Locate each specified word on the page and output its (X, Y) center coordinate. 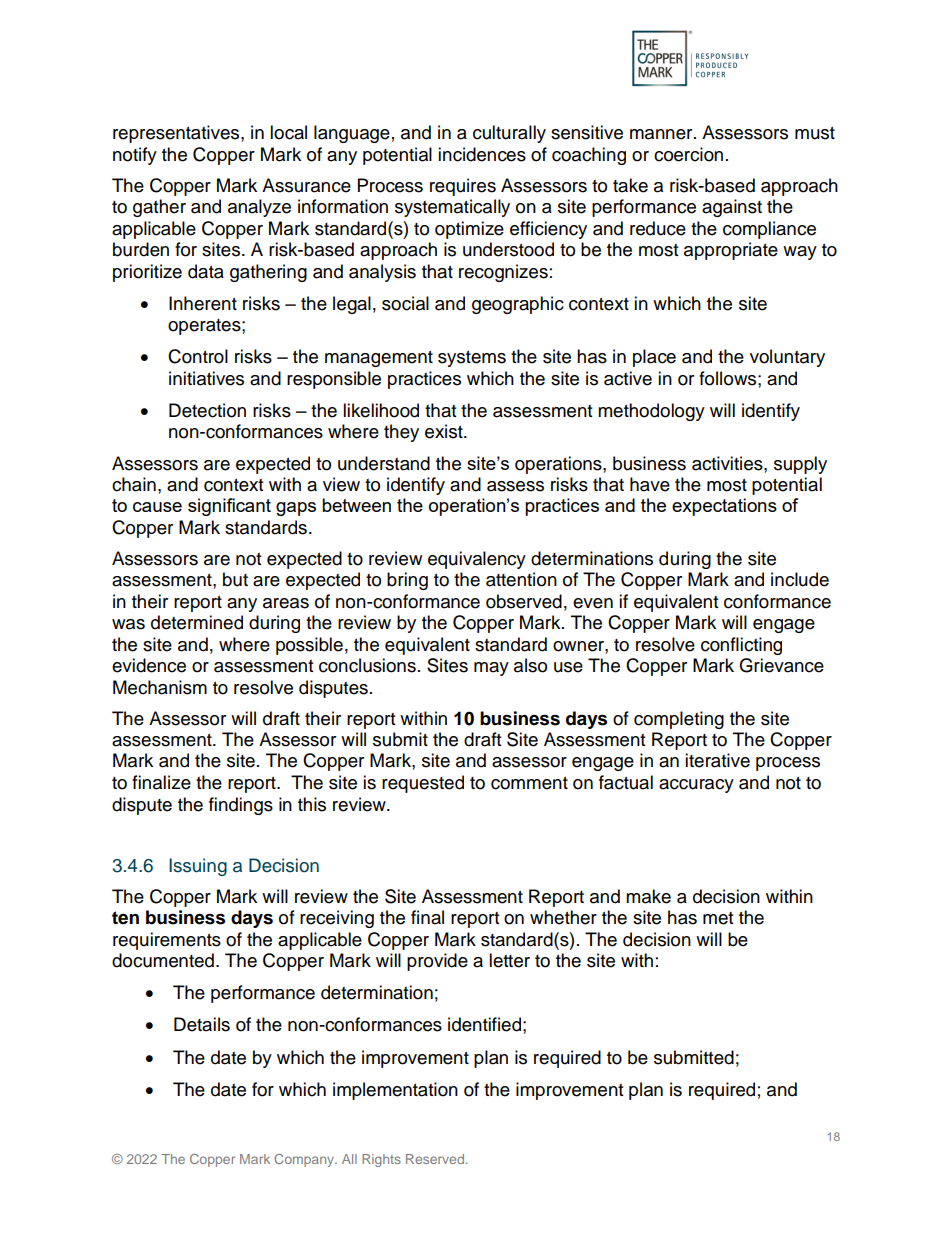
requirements (167, 941)
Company (305, 1160)
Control (198, 356)
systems (472, 359)
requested (423, 784)
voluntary (787, 358)
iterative (717, 760)
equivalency (477, 560)
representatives (177, 134)
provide (437, 962)
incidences (482, 154)
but (235, 579)
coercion (688, 154)
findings (241, 806)
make (648, 896)
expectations (724, 507)
